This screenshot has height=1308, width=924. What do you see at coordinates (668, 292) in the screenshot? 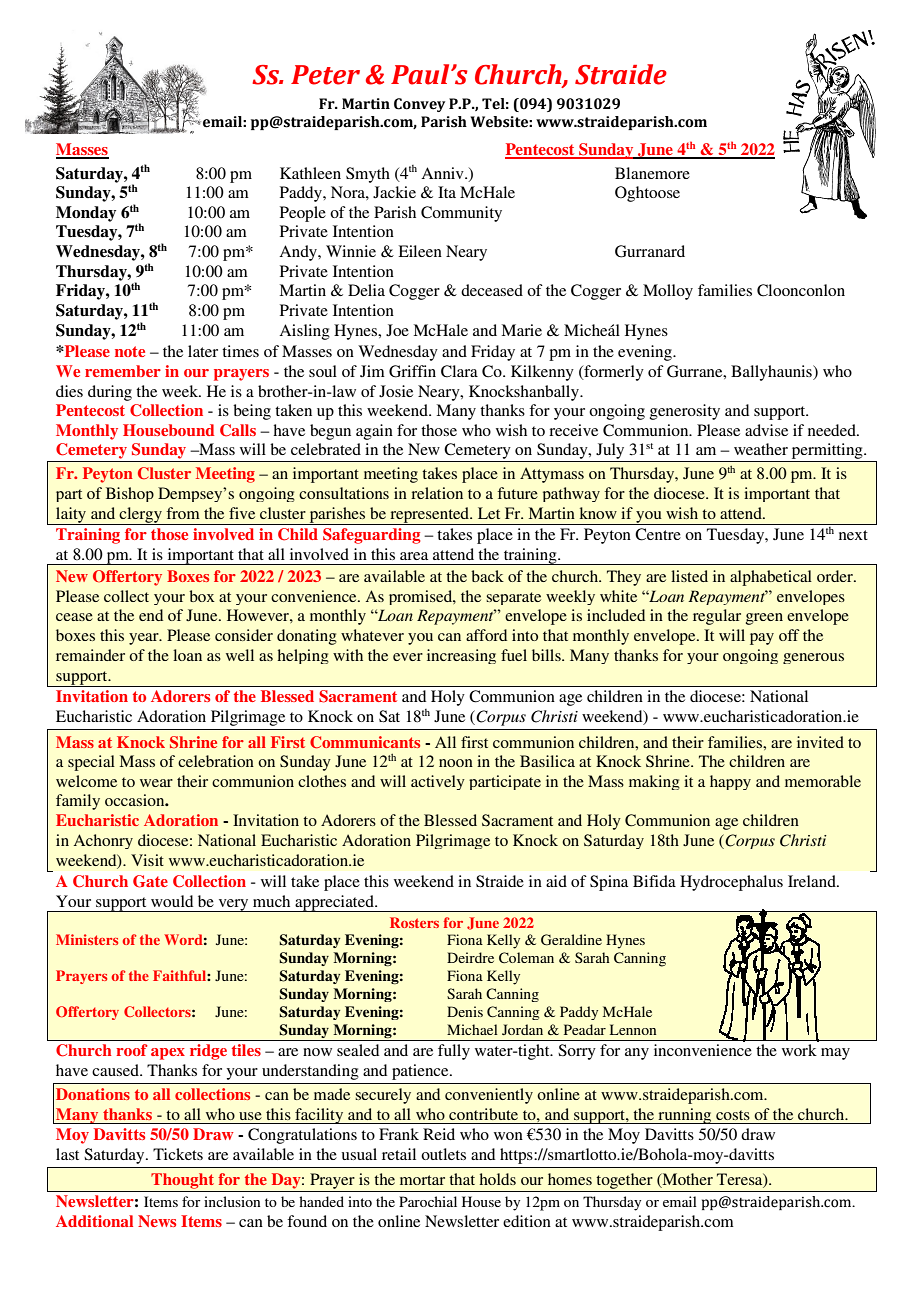
I see `Molloy` at bounding box center [668, 292].
